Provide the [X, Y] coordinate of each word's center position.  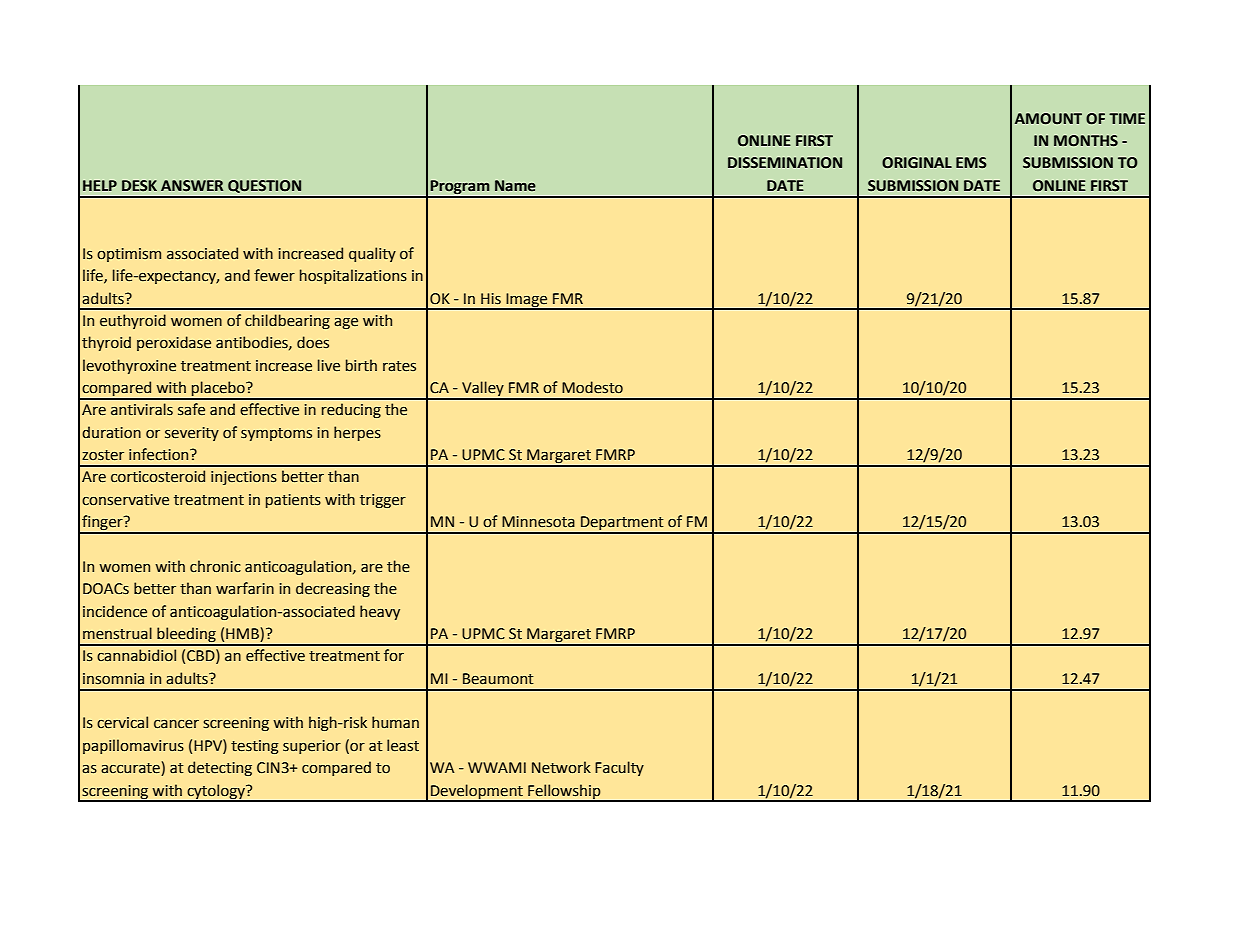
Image [527, 301]
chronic [215, 566]
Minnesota [538, 522]
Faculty [619, 768]
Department [622, 524]
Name [515, 186]
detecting [220, 768]
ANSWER [192, 186]
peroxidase [174, 343]
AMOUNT [1048, 119]
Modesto [592, 387]
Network [561, 767]
